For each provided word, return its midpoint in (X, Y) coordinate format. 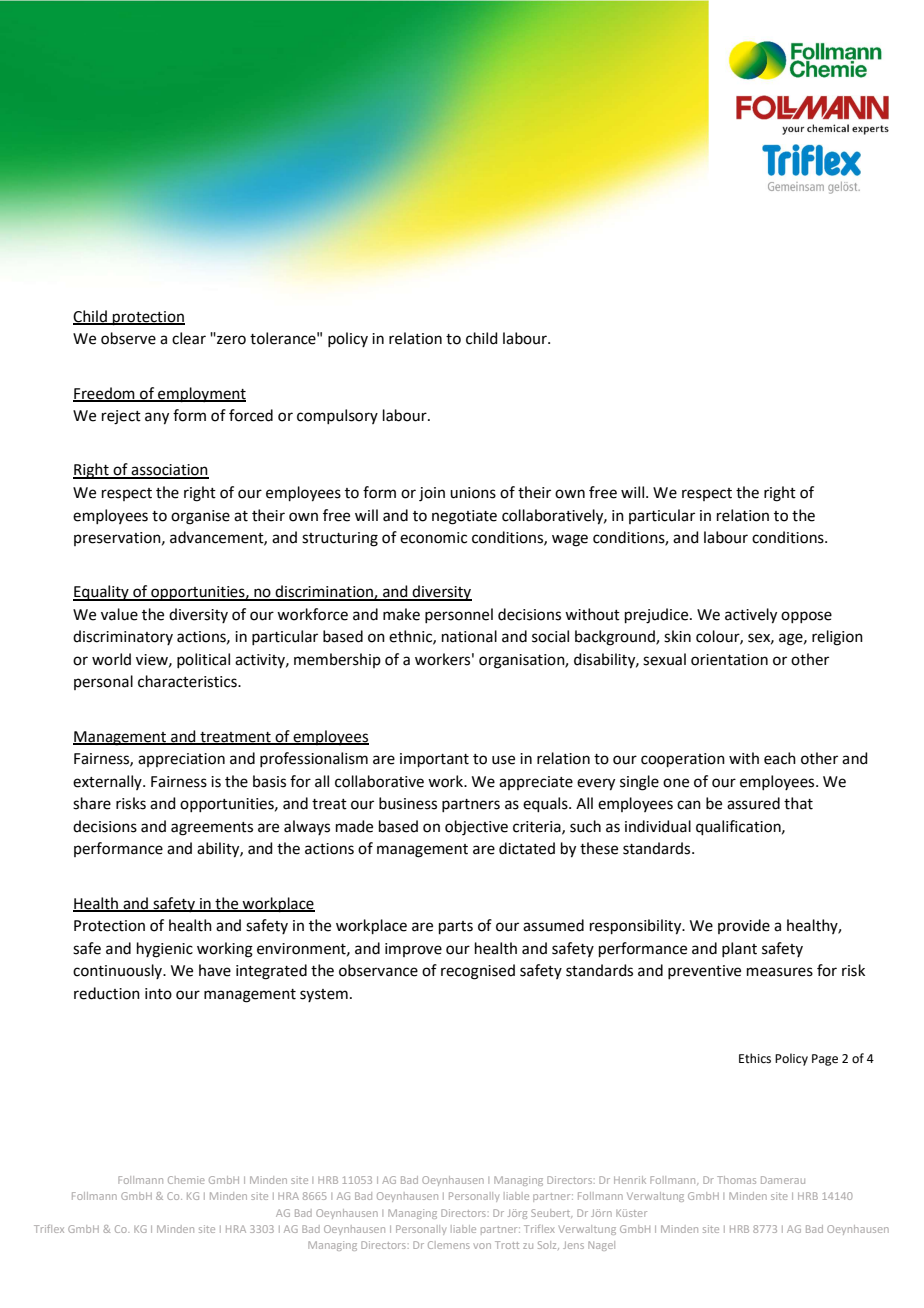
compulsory (337, 416)
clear (189, 338)
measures (780, 972)
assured (753, 803)
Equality (102, 593)
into (158, 994)
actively (751, 616)
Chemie (186, 1180)
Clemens (449, 1245)
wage (570, 540)
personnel (459, 615)
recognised (478, 972)
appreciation (181, 760)
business (408, 803)
